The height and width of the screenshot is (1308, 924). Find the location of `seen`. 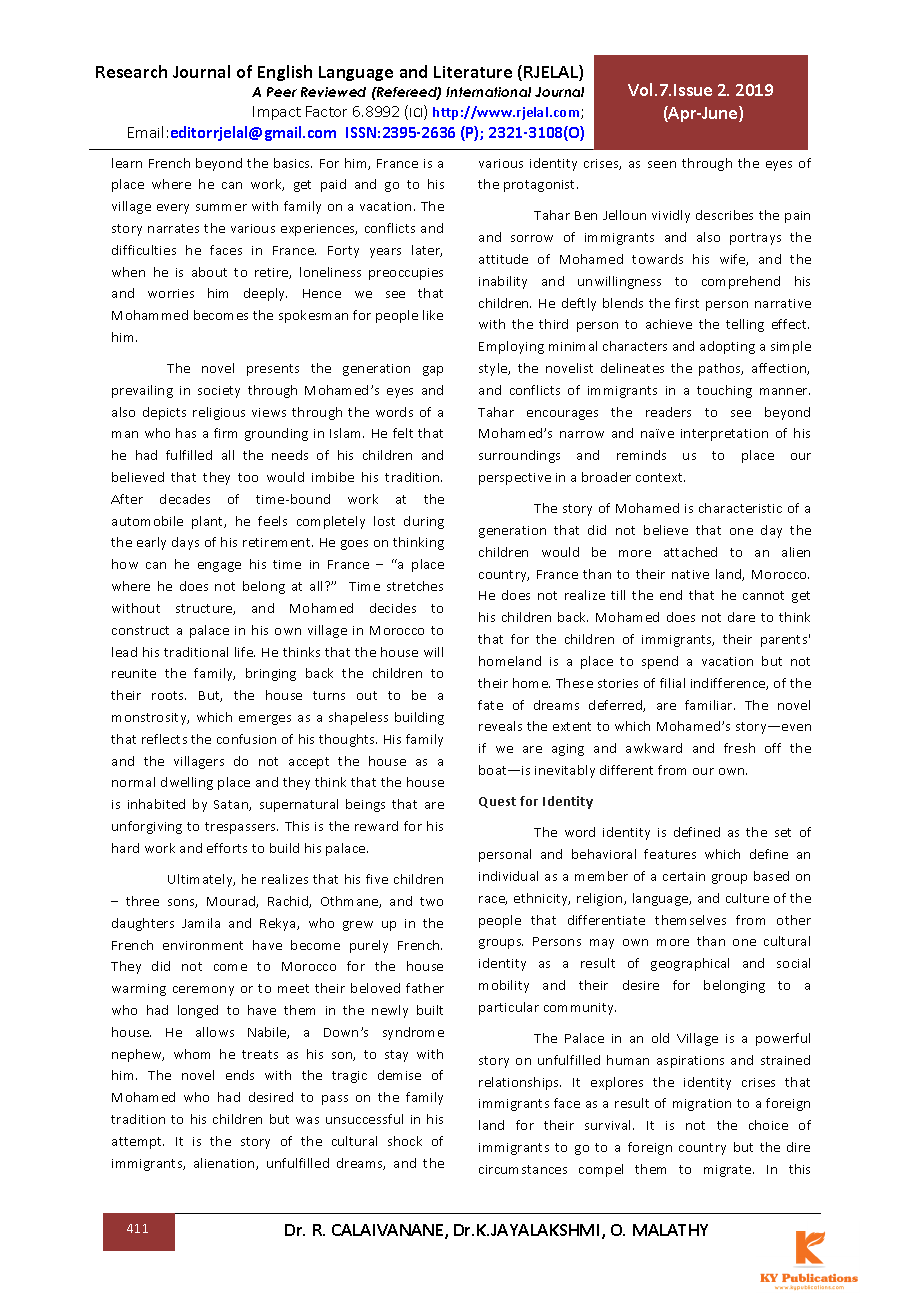

seen is located at coordinates (662, 164).
